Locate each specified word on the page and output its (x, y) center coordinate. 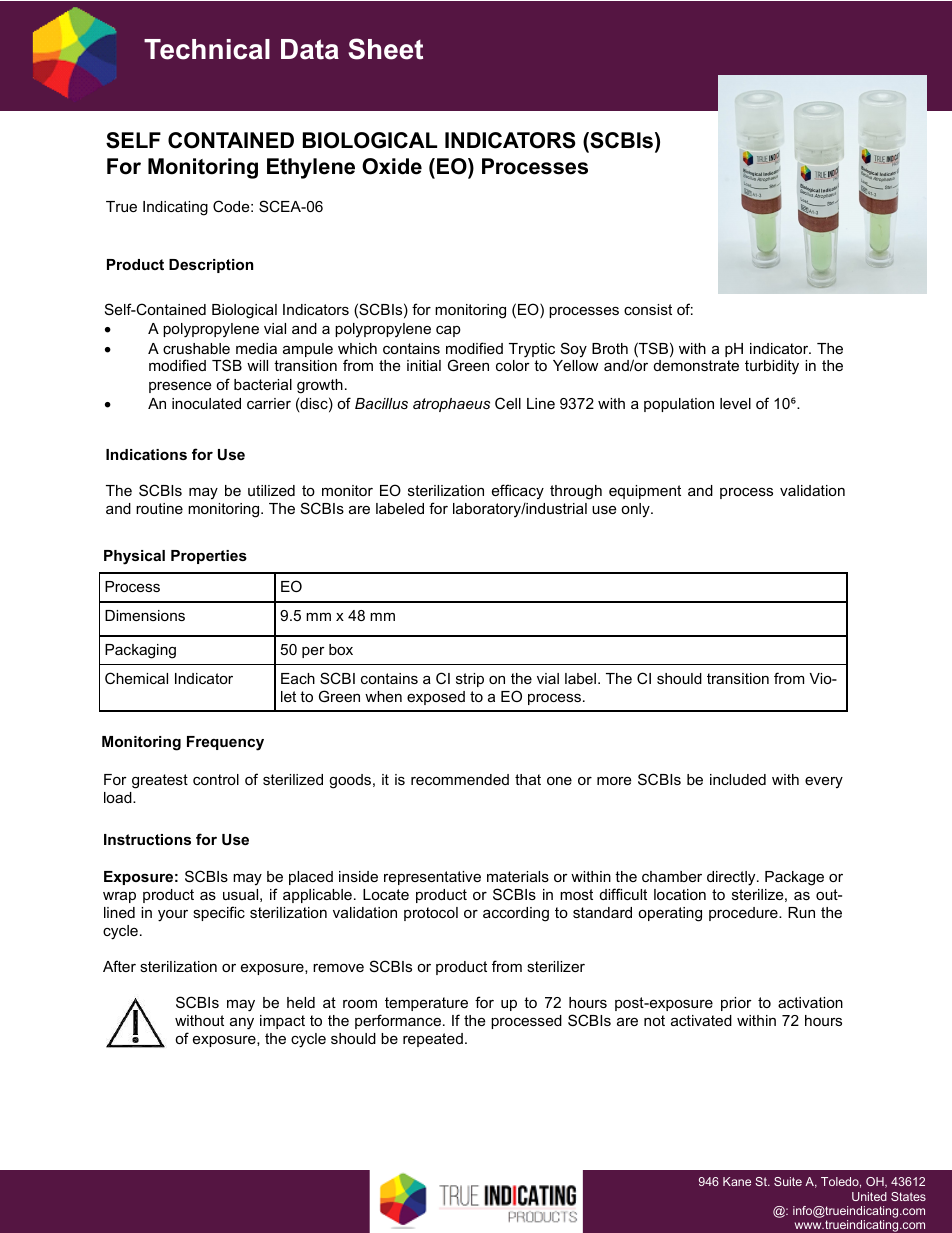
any (242, 1023)
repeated (433, 1040)
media (256, 348)
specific (219, 913)
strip (470, 680)
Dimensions (145, 615)
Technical (207, 49)
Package (794, 878)
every (824, 782)
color (513, 365)
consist (648, 309)
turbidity (772, 367)
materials (518, 876)
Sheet (385, 49)
